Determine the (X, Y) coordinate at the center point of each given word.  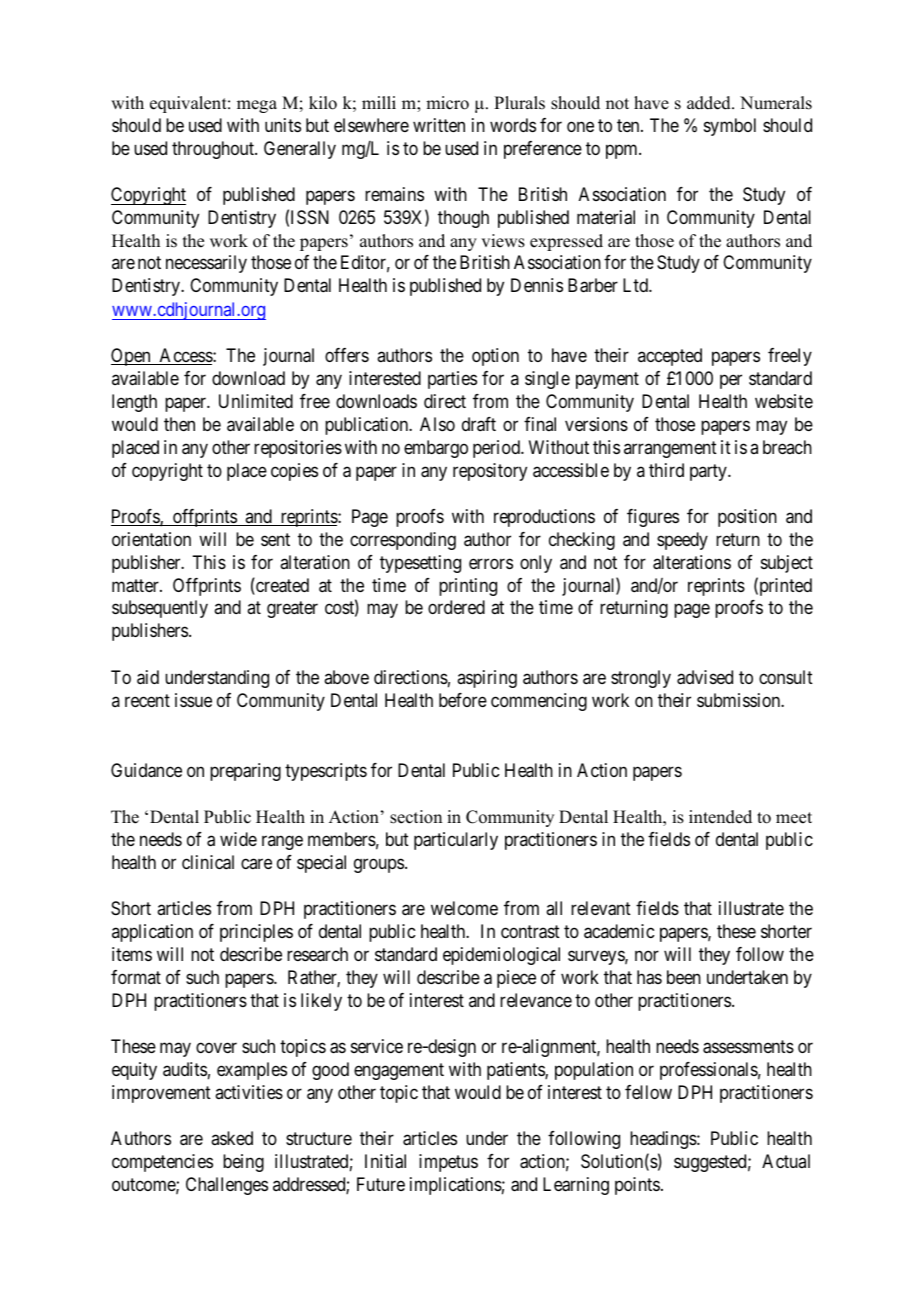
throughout (214, 150)
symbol (730, 127)
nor (647, 955)
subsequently (160, 609)
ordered (456, 607)
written (439, 125)
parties (452, 380)
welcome (464, 908)
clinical (208, 862)
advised (705, 677)
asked (232, 1138)
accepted (670, 357)
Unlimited (256, 401)
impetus (448, 1163)
